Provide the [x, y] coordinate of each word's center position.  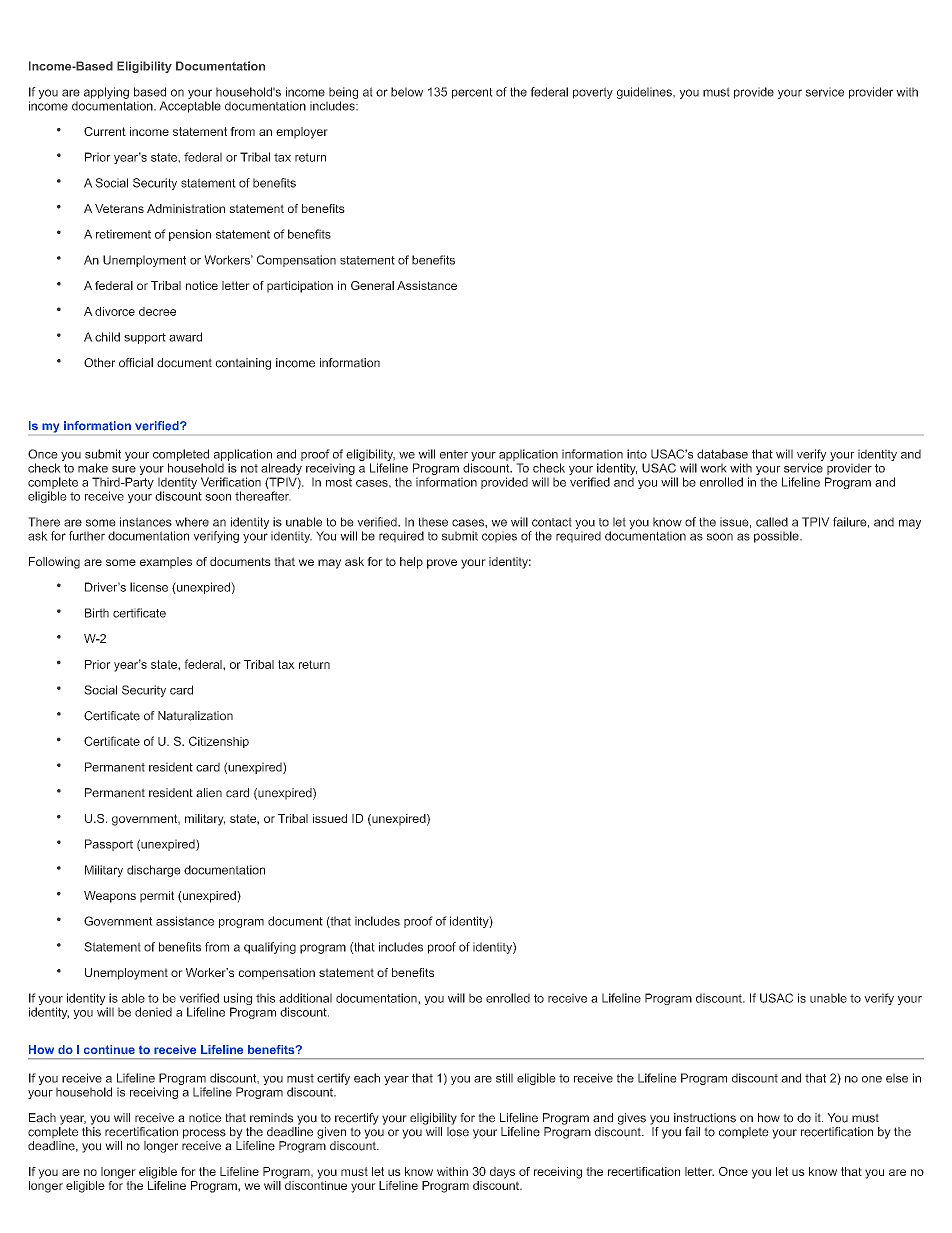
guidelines [645, 93]
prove [442, 564]
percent [472, 93]
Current [105, 131]
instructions [705, 1118]
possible [777, 537]
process [204, 1134]
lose [458, 1132]
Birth [97, 613]
